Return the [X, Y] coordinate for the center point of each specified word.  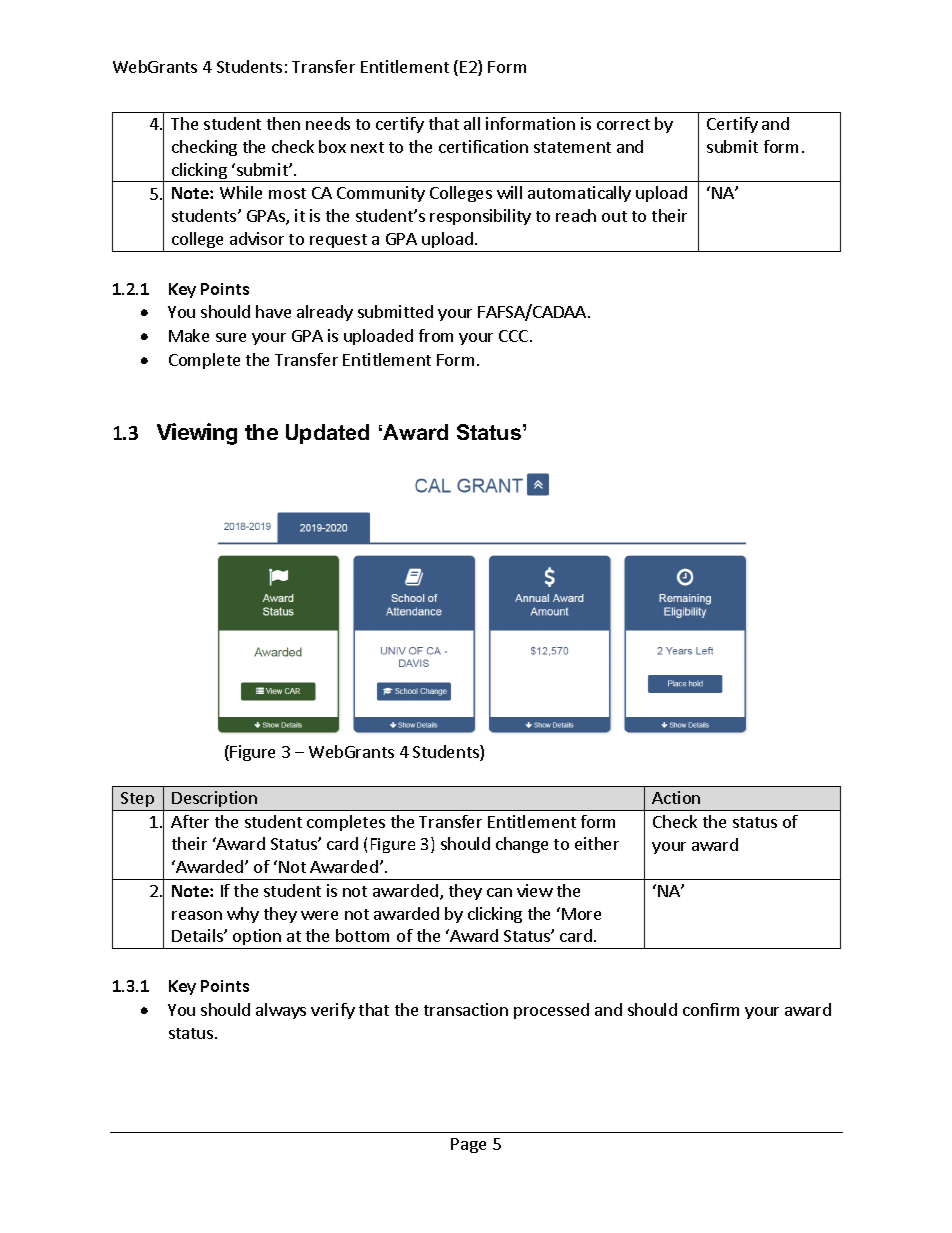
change [522, 845]
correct [623, 124]
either [597, 843]
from [436, 335]
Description [215, 801]
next [367, 147]
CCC [515, 336]
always [281, 1011]
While [241, 192]
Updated [327, 434]
